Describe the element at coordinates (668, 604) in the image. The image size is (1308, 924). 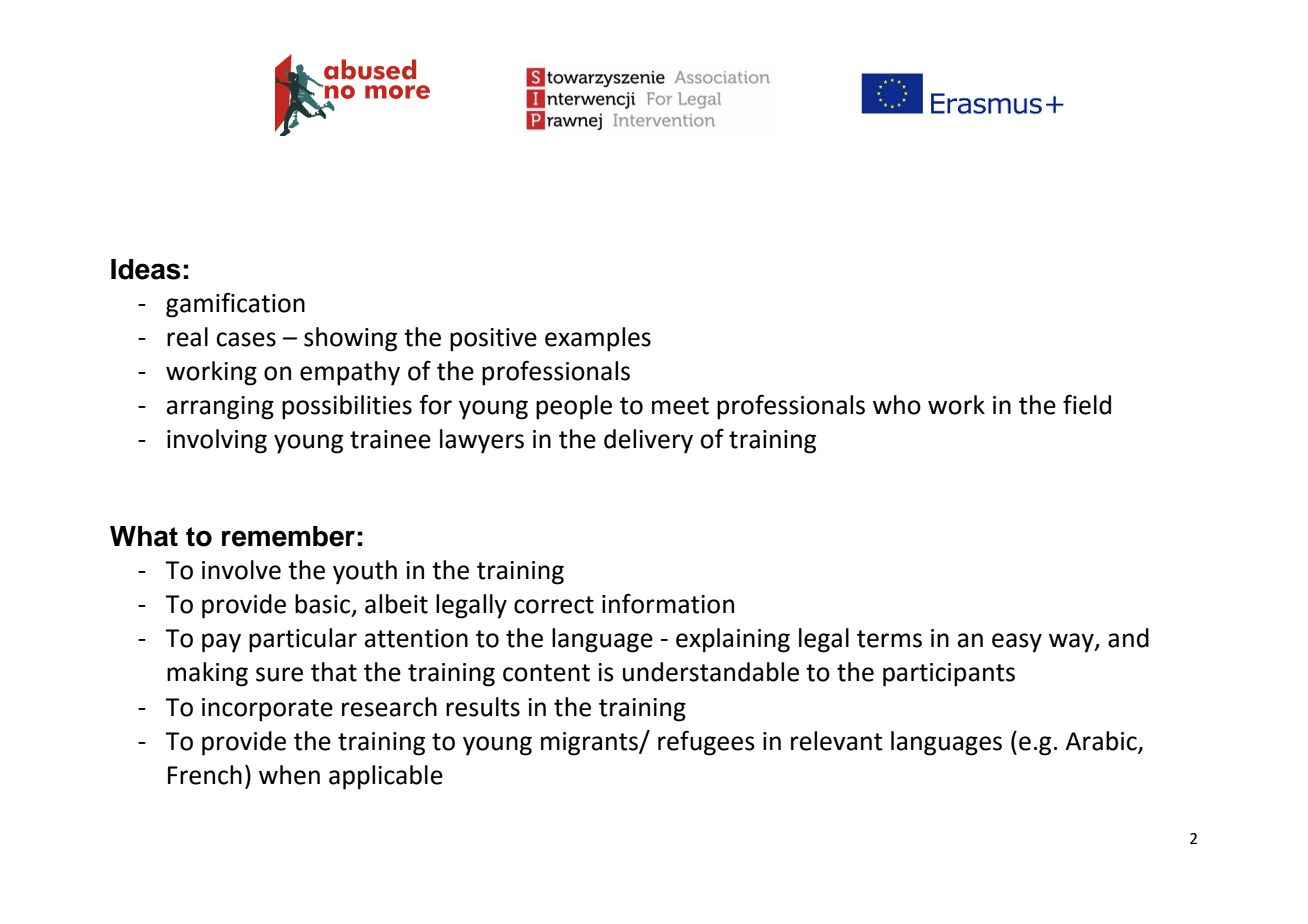
I see `information` at that location.
